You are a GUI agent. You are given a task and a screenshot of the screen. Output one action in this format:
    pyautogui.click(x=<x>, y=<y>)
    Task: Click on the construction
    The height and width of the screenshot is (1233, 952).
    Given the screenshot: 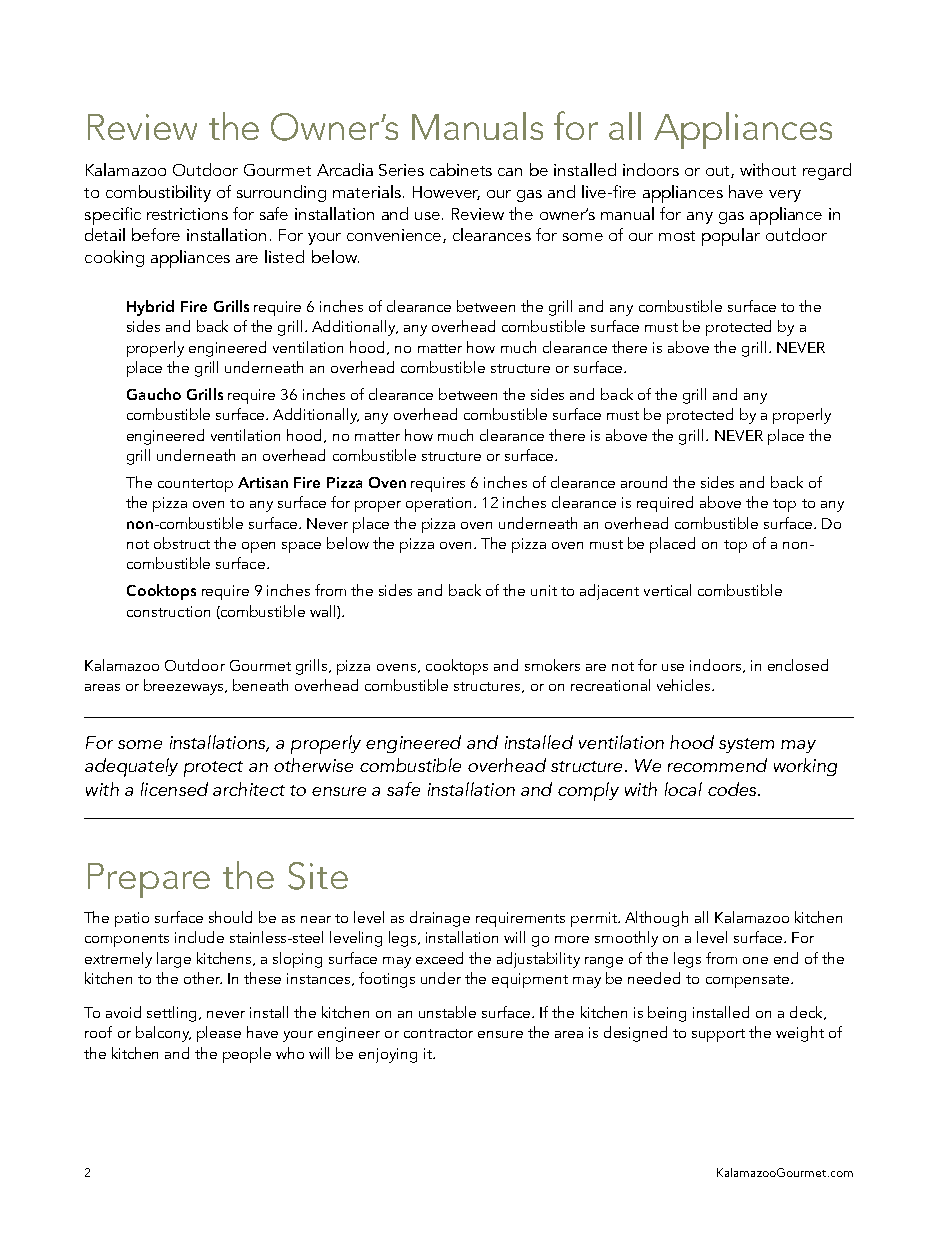 What is the action you would take?
    pyautogui.click(x=168, y=611)
